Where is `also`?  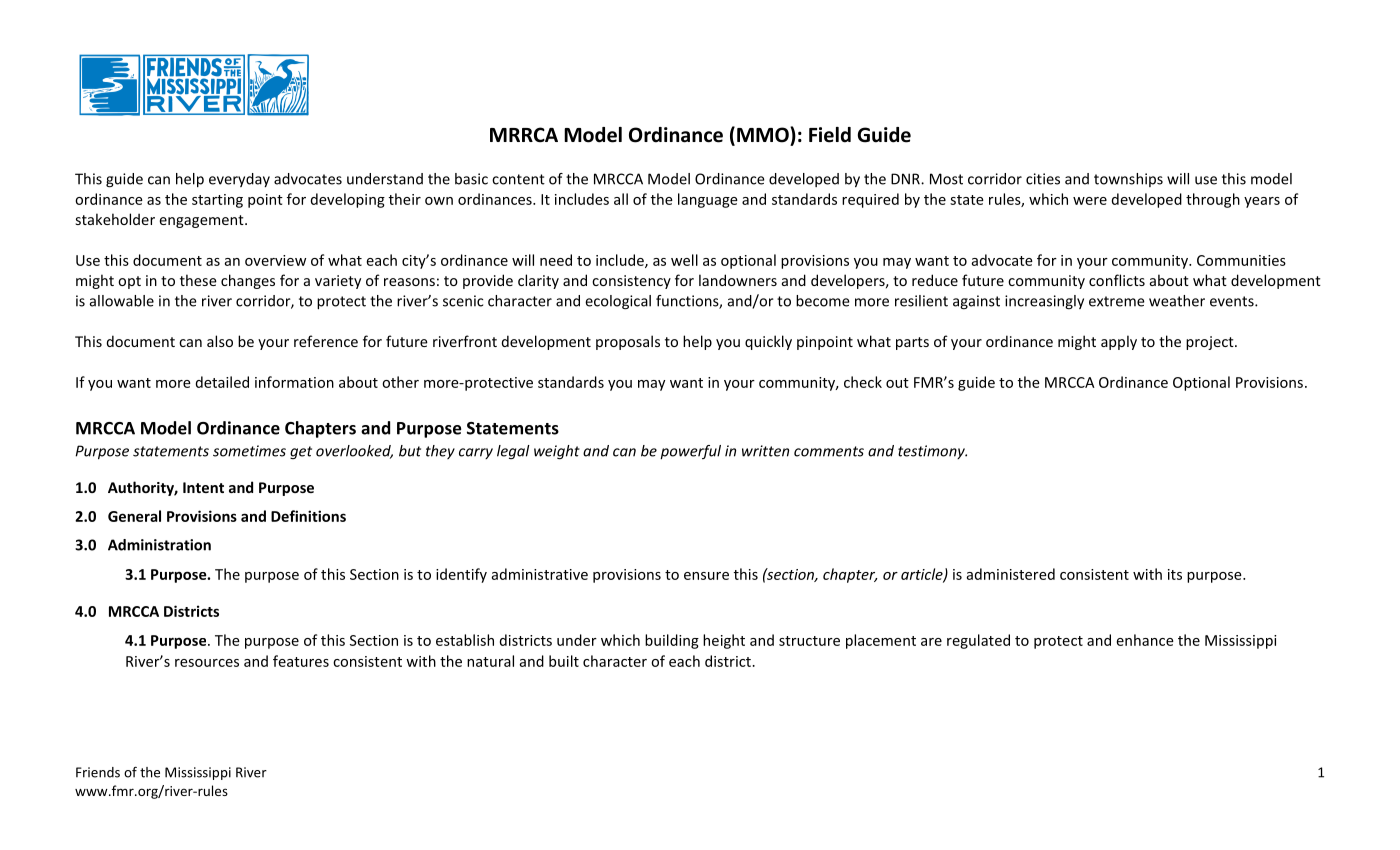
also is located at coordinates (220, 341).
